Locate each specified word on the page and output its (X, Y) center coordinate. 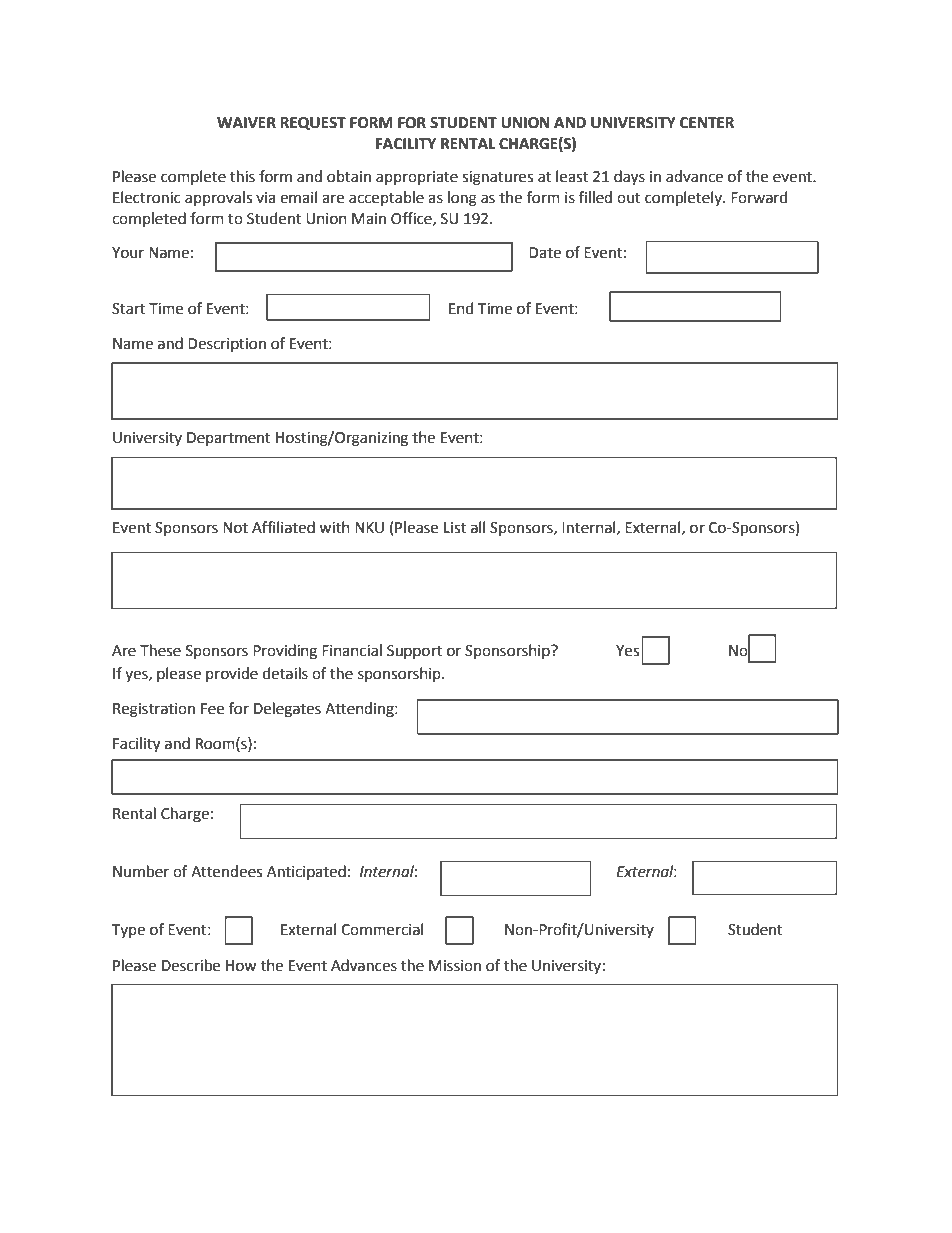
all (478, 527)
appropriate (417, 178)
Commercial (382, 929)
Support (414, 652)
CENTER (707, 123)
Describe (191, 965)
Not (235, 528)
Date (545, 253)
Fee (212, 709)
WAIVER (246, 122)
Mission (455, 966)
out (629, 198)
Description (227, 345)
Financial (352, 650)
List (455, 528)
